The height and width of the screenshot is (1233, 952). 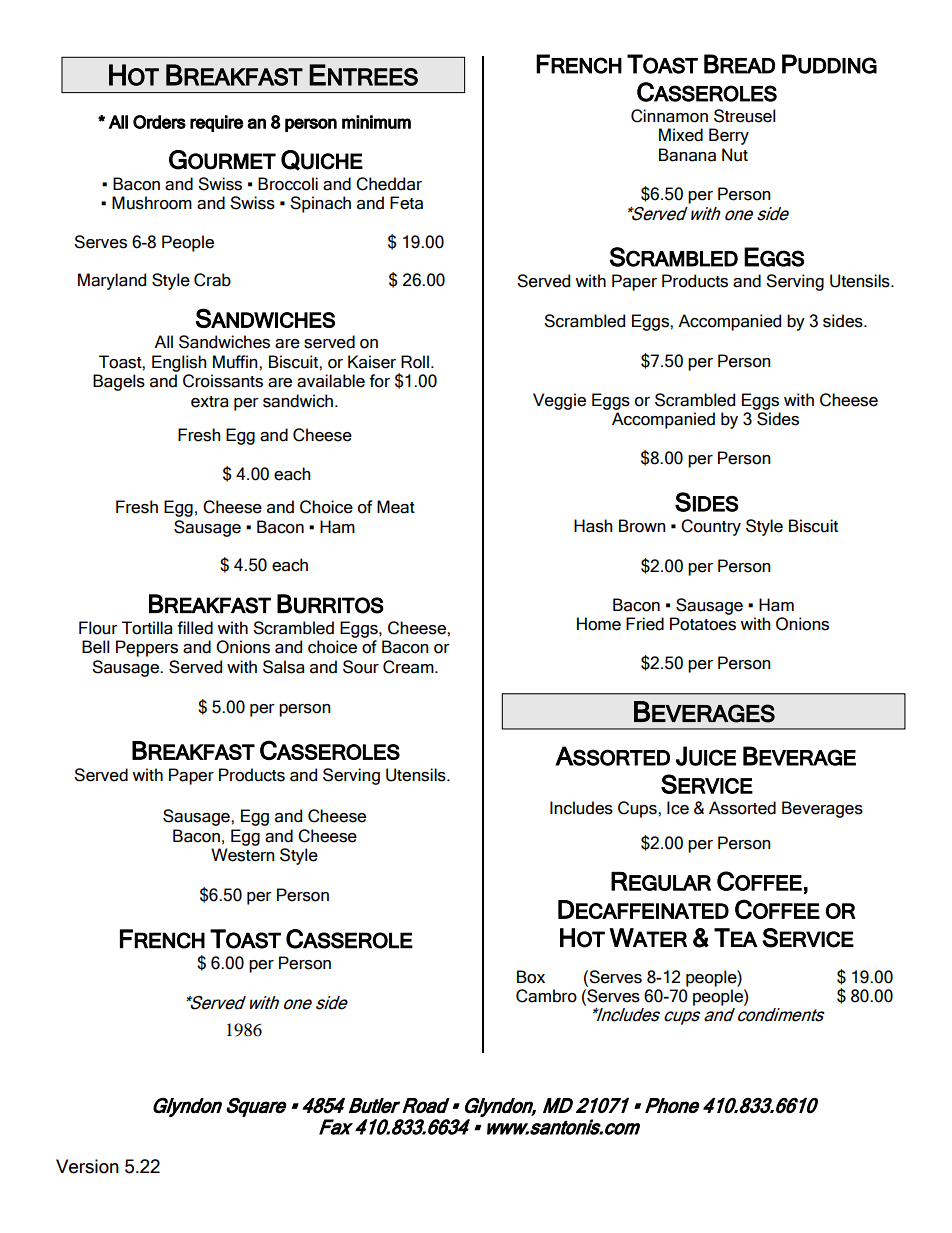 I want to click on extra, so click(x=209, y=402).
